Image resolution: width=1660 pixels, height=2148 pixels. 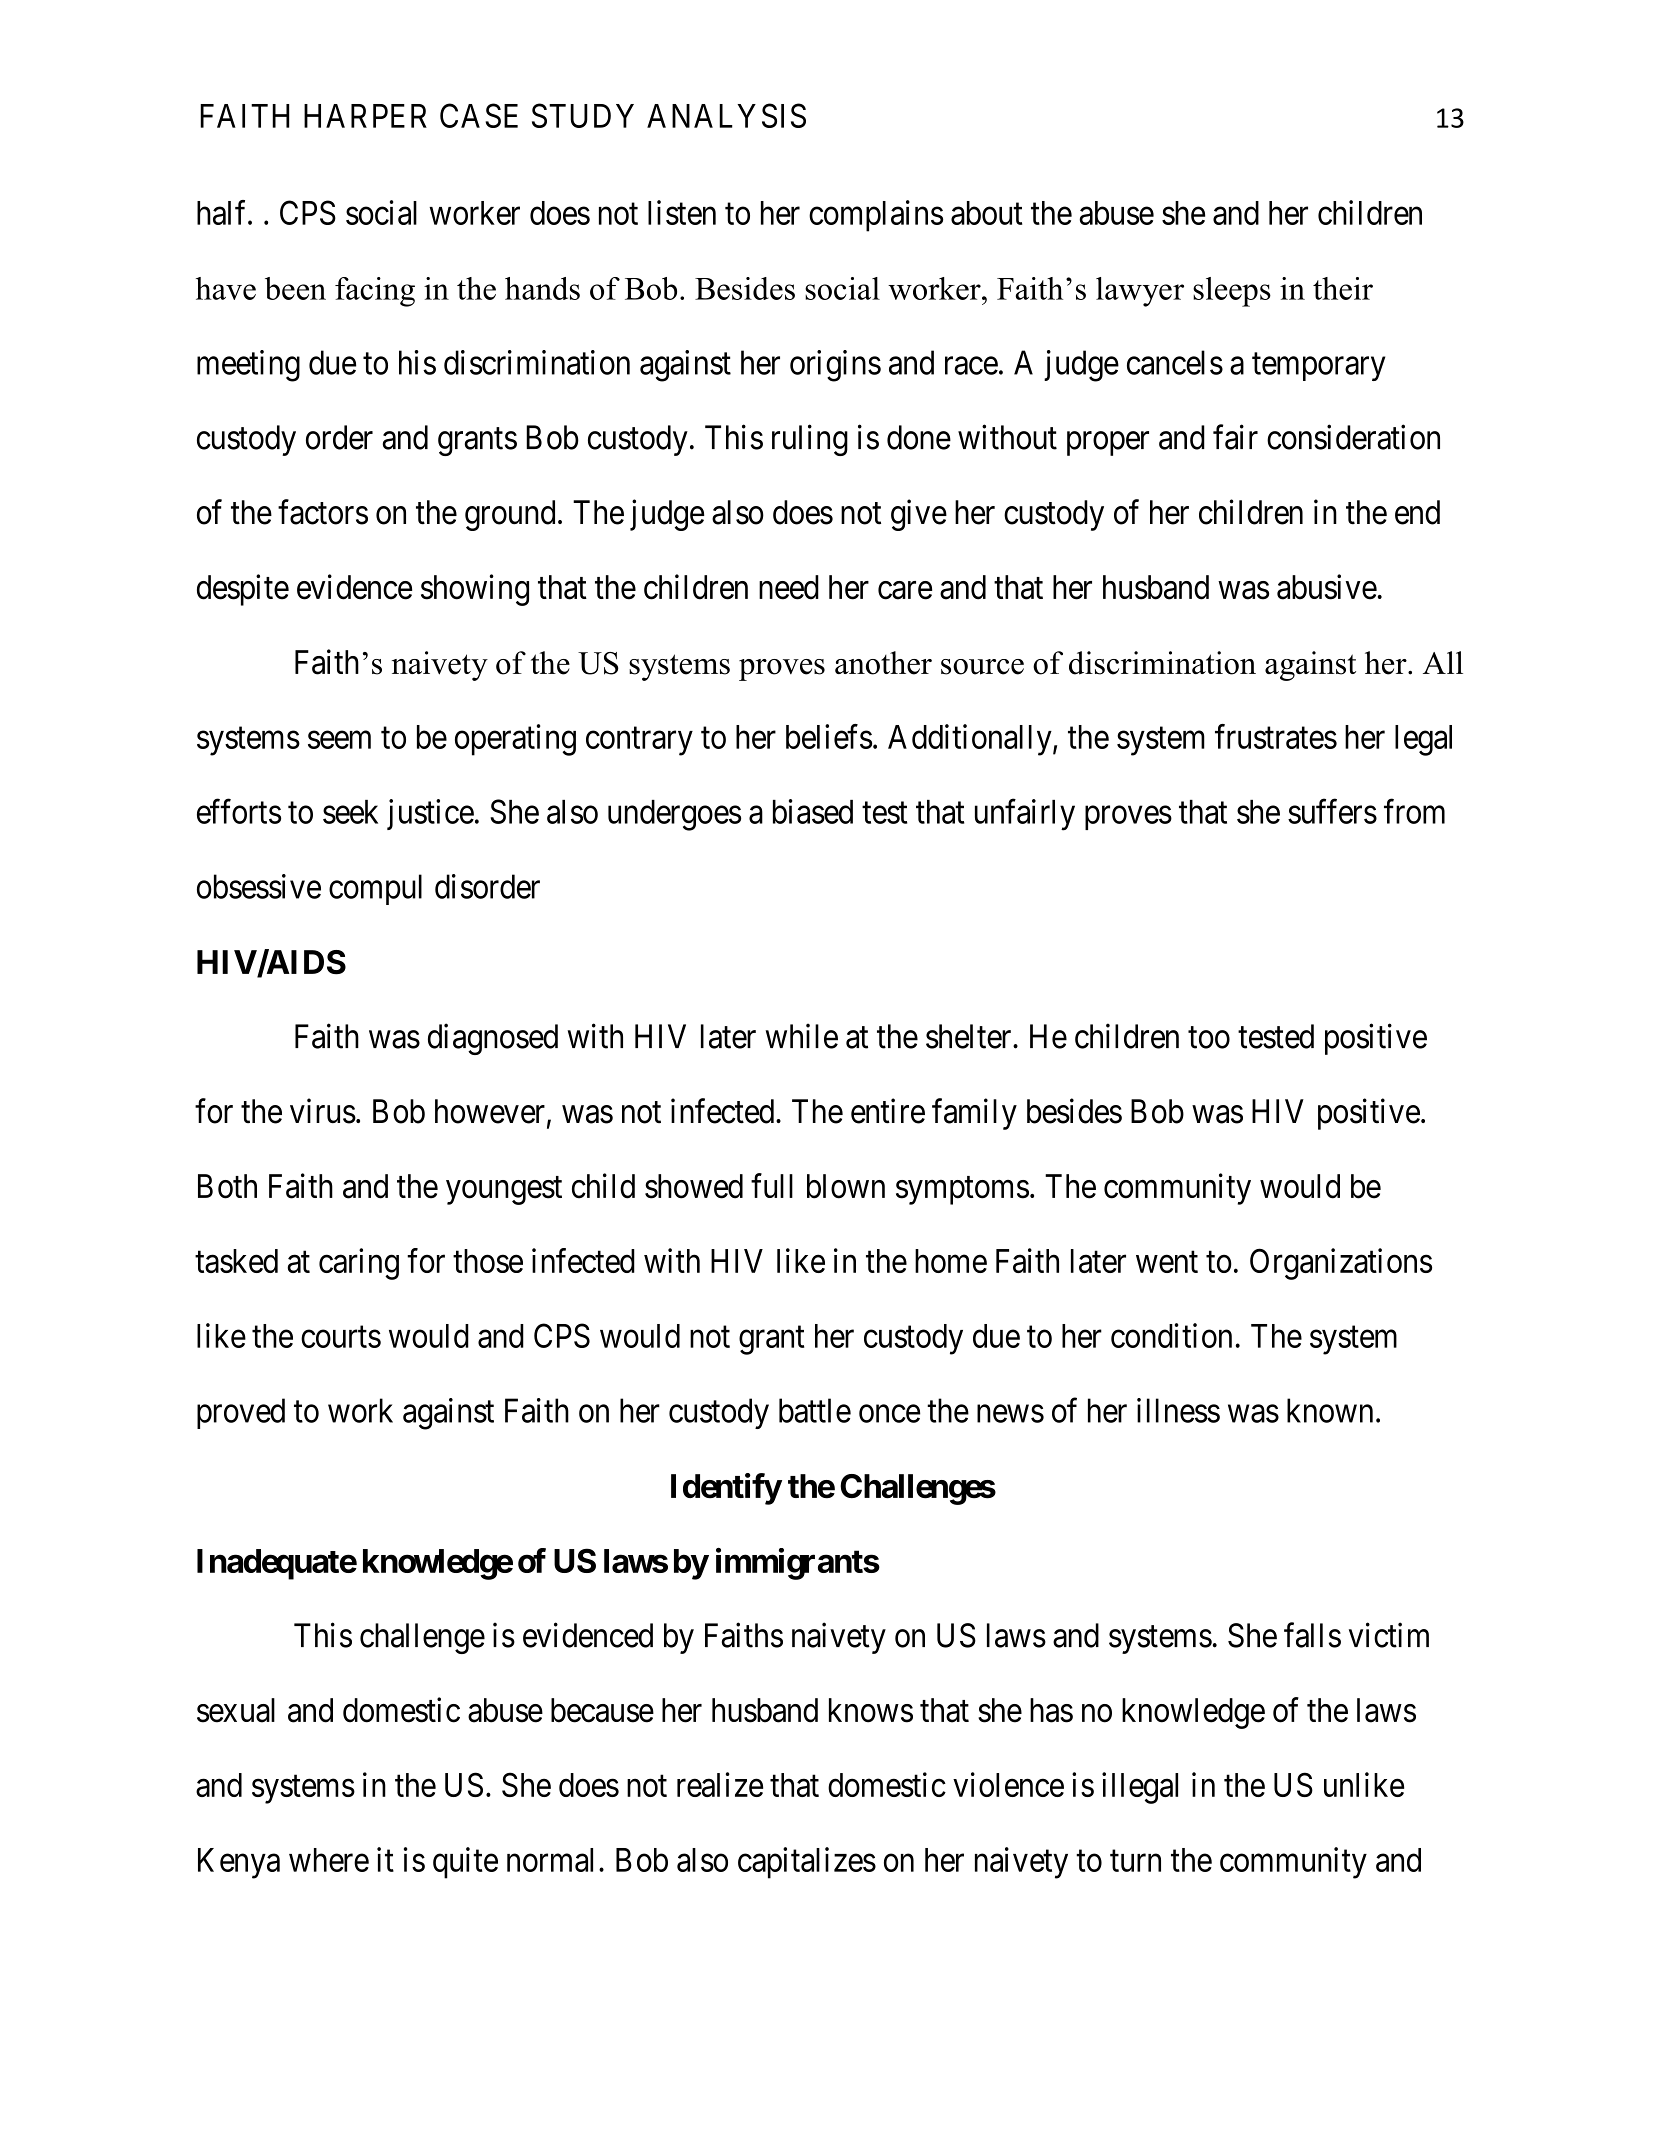 I want to click on where, so click(x=329, y=1860).
